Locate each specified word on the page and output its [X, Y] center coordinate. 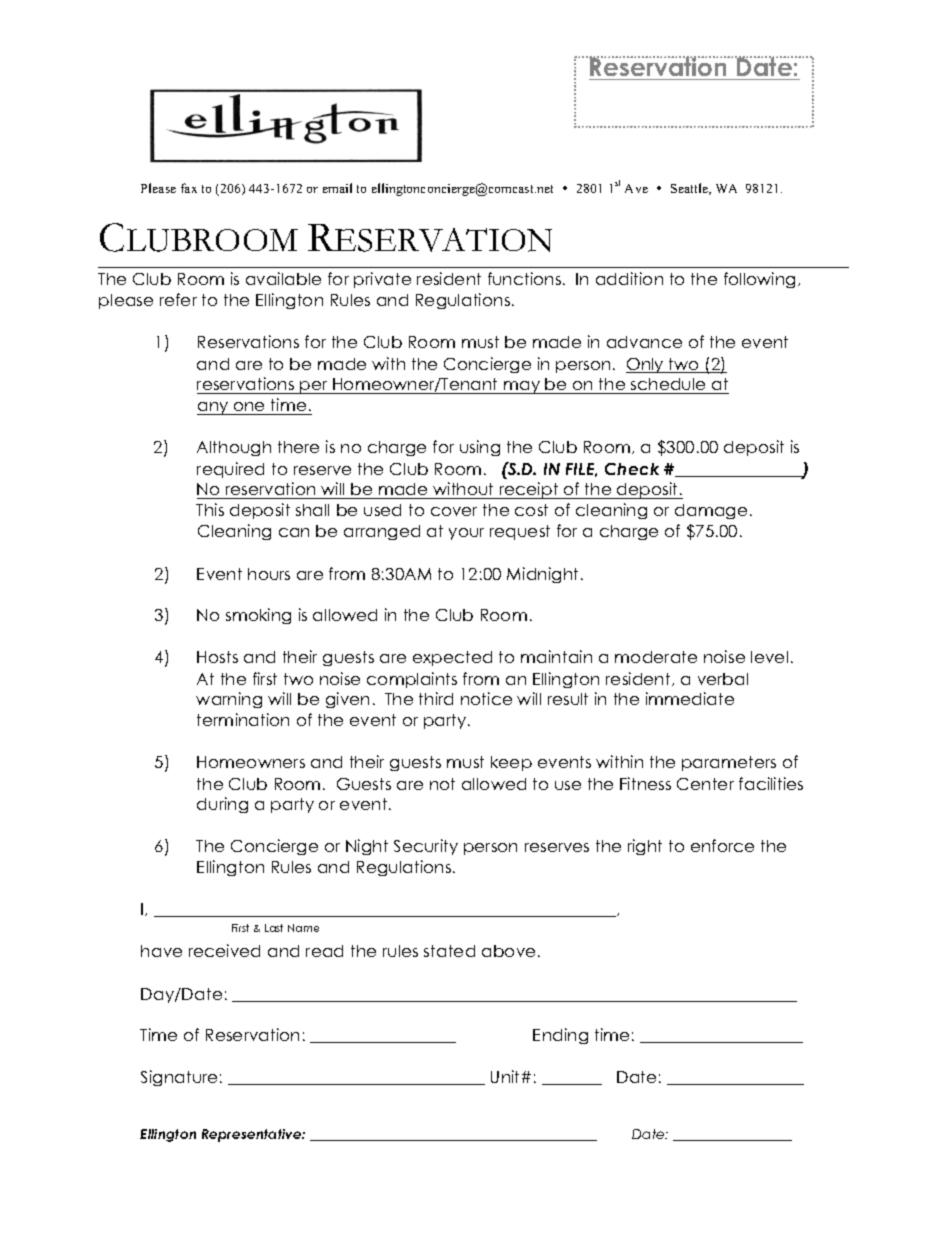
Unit [507, 1076]
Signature [179, 1078]
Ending [560, 1036]
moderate [656, 657]
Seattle [690, 189]
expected [452, 658]
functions [524, 278]
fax [189, 188]
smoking [258, 616]
